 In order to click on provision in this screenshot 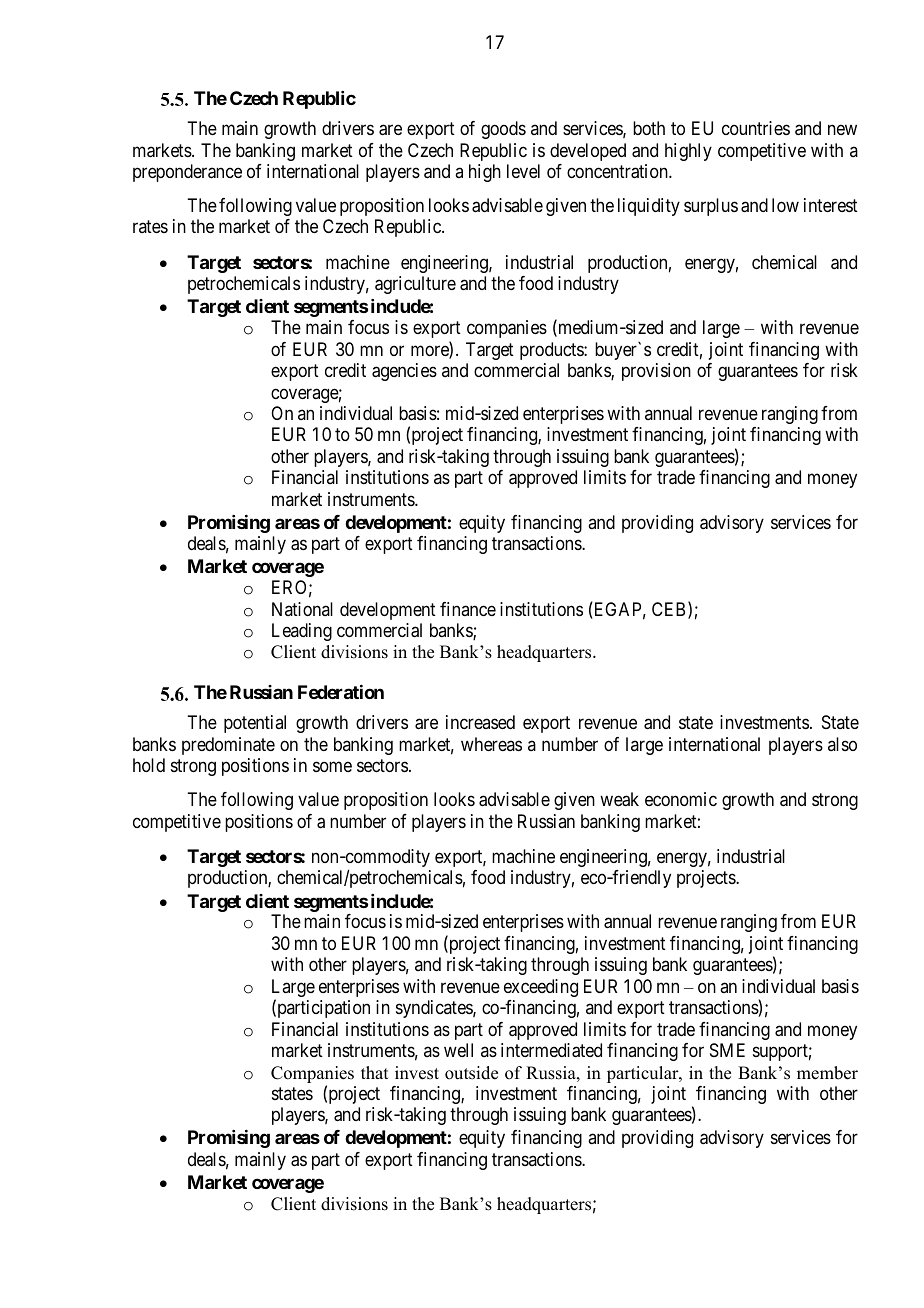, I will do `click(656, 372)`.
